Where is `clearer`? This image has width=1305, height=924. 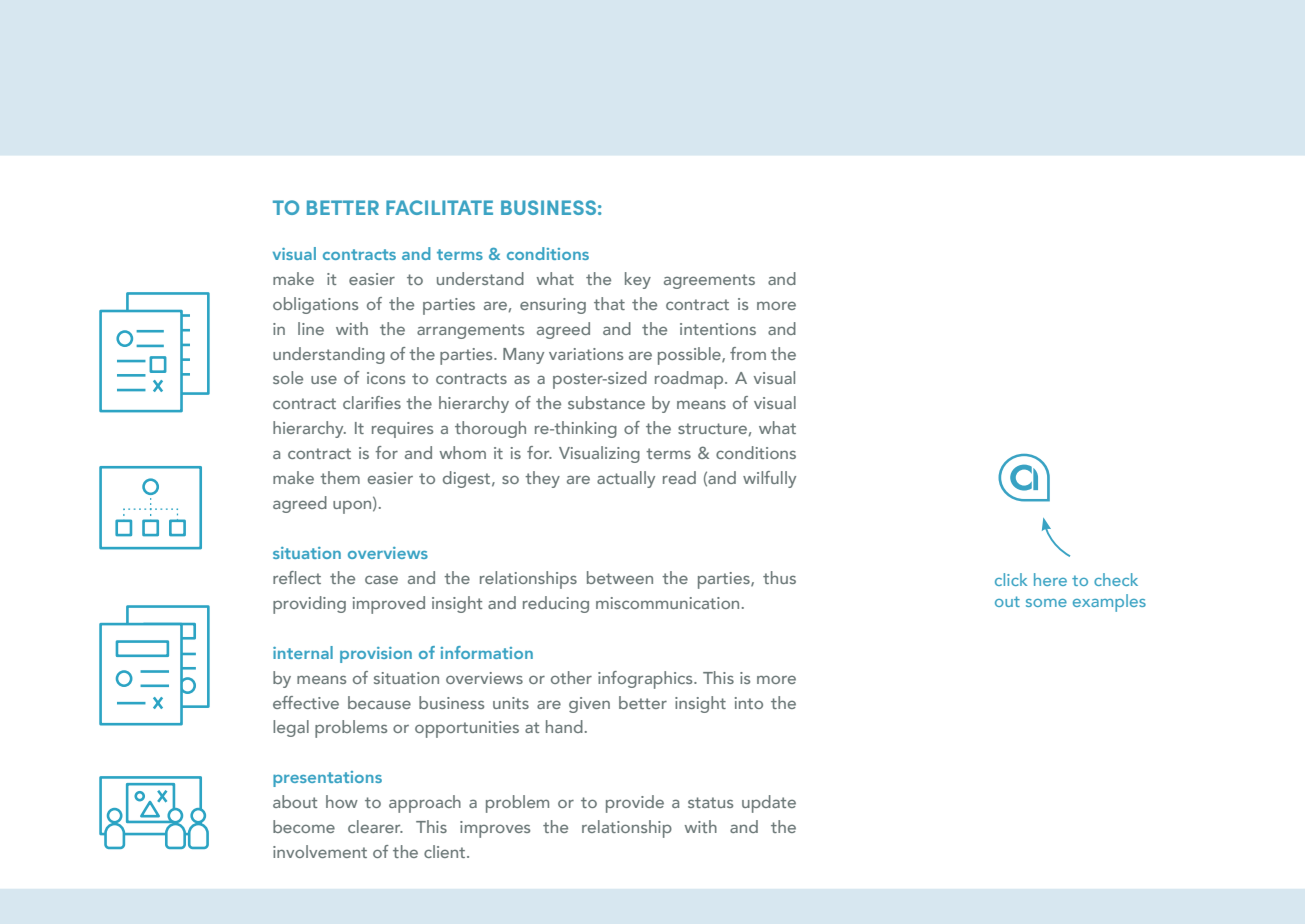
clearer is located at coordinates (375, 826).
